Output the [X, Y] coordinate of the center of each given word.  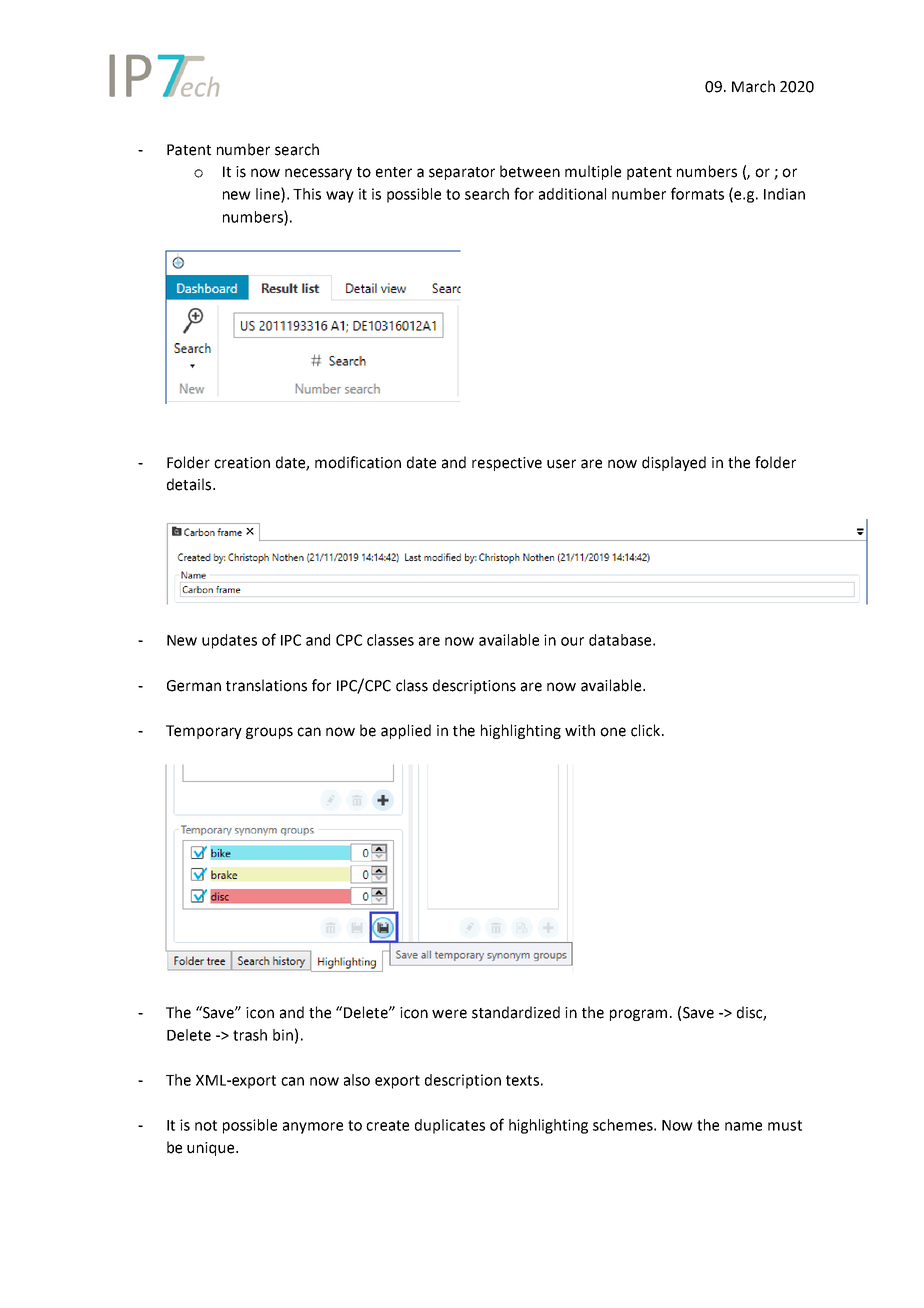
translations [266, 685]
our [572, 641]
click [645, 730]
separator [462, 173]
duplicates [450, 1126]
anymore [313, 1128]
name [743, 1126]
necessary [318, 174]
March [753, 86]
